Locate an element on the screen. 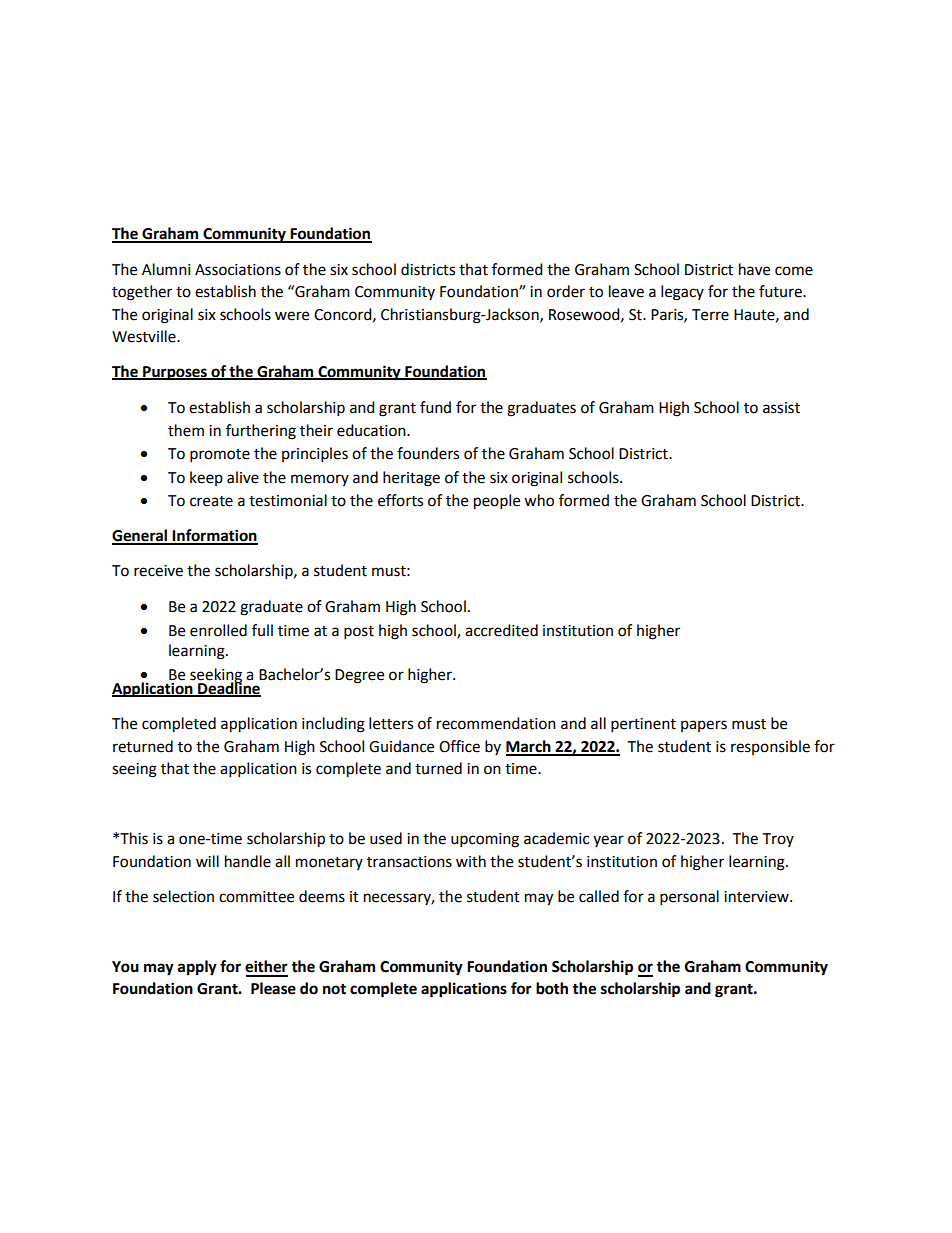 The width and height of the screenshot is (952, 1233). order is located at coordinates (566, 291).
